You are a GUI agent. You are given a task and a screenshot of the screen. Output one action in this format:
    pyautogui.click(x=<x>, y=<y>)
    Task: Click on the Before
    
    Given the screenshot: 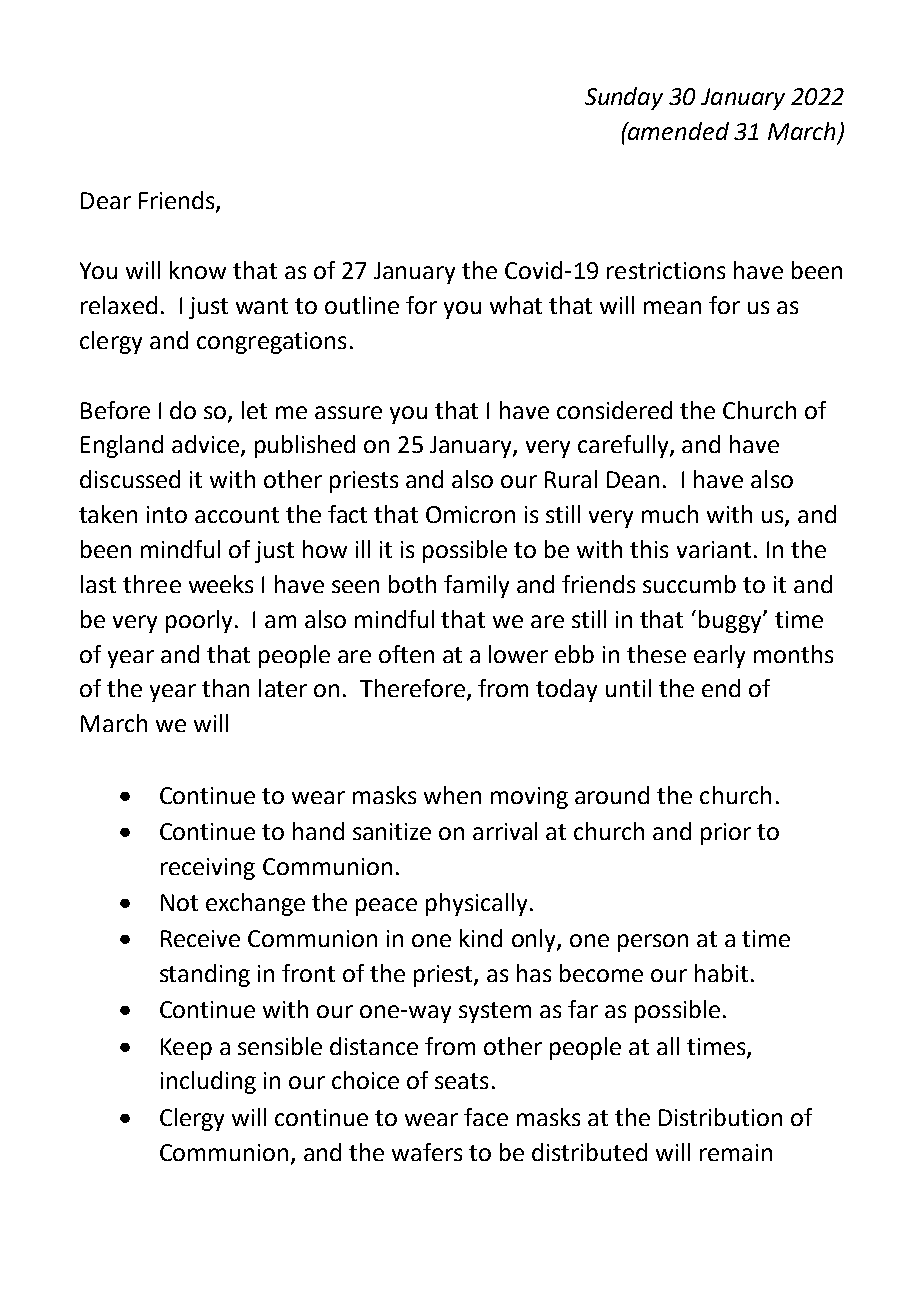 What is the action you would take?
    pyautogui.click(x=115, y=410)
